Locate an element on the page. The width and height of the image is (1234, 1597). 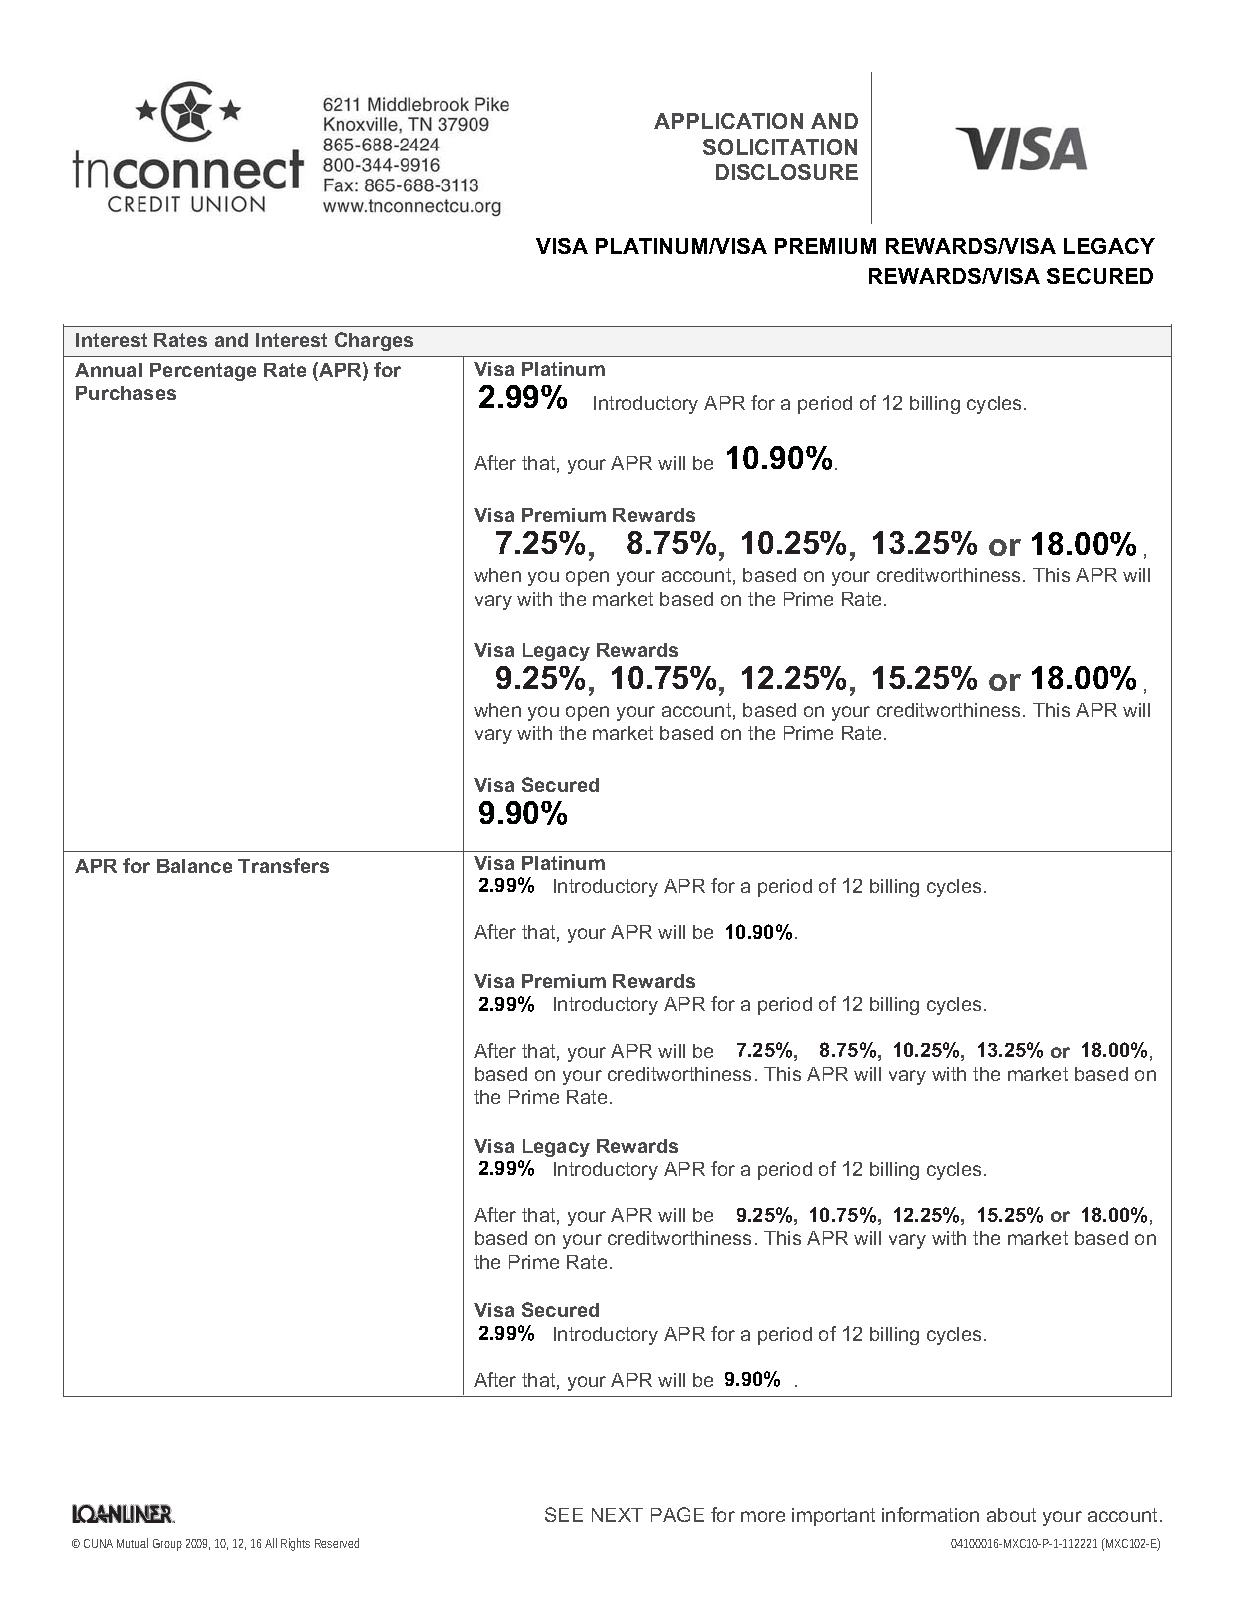
DISCLOSURE is located at coordinates (787, 172).
